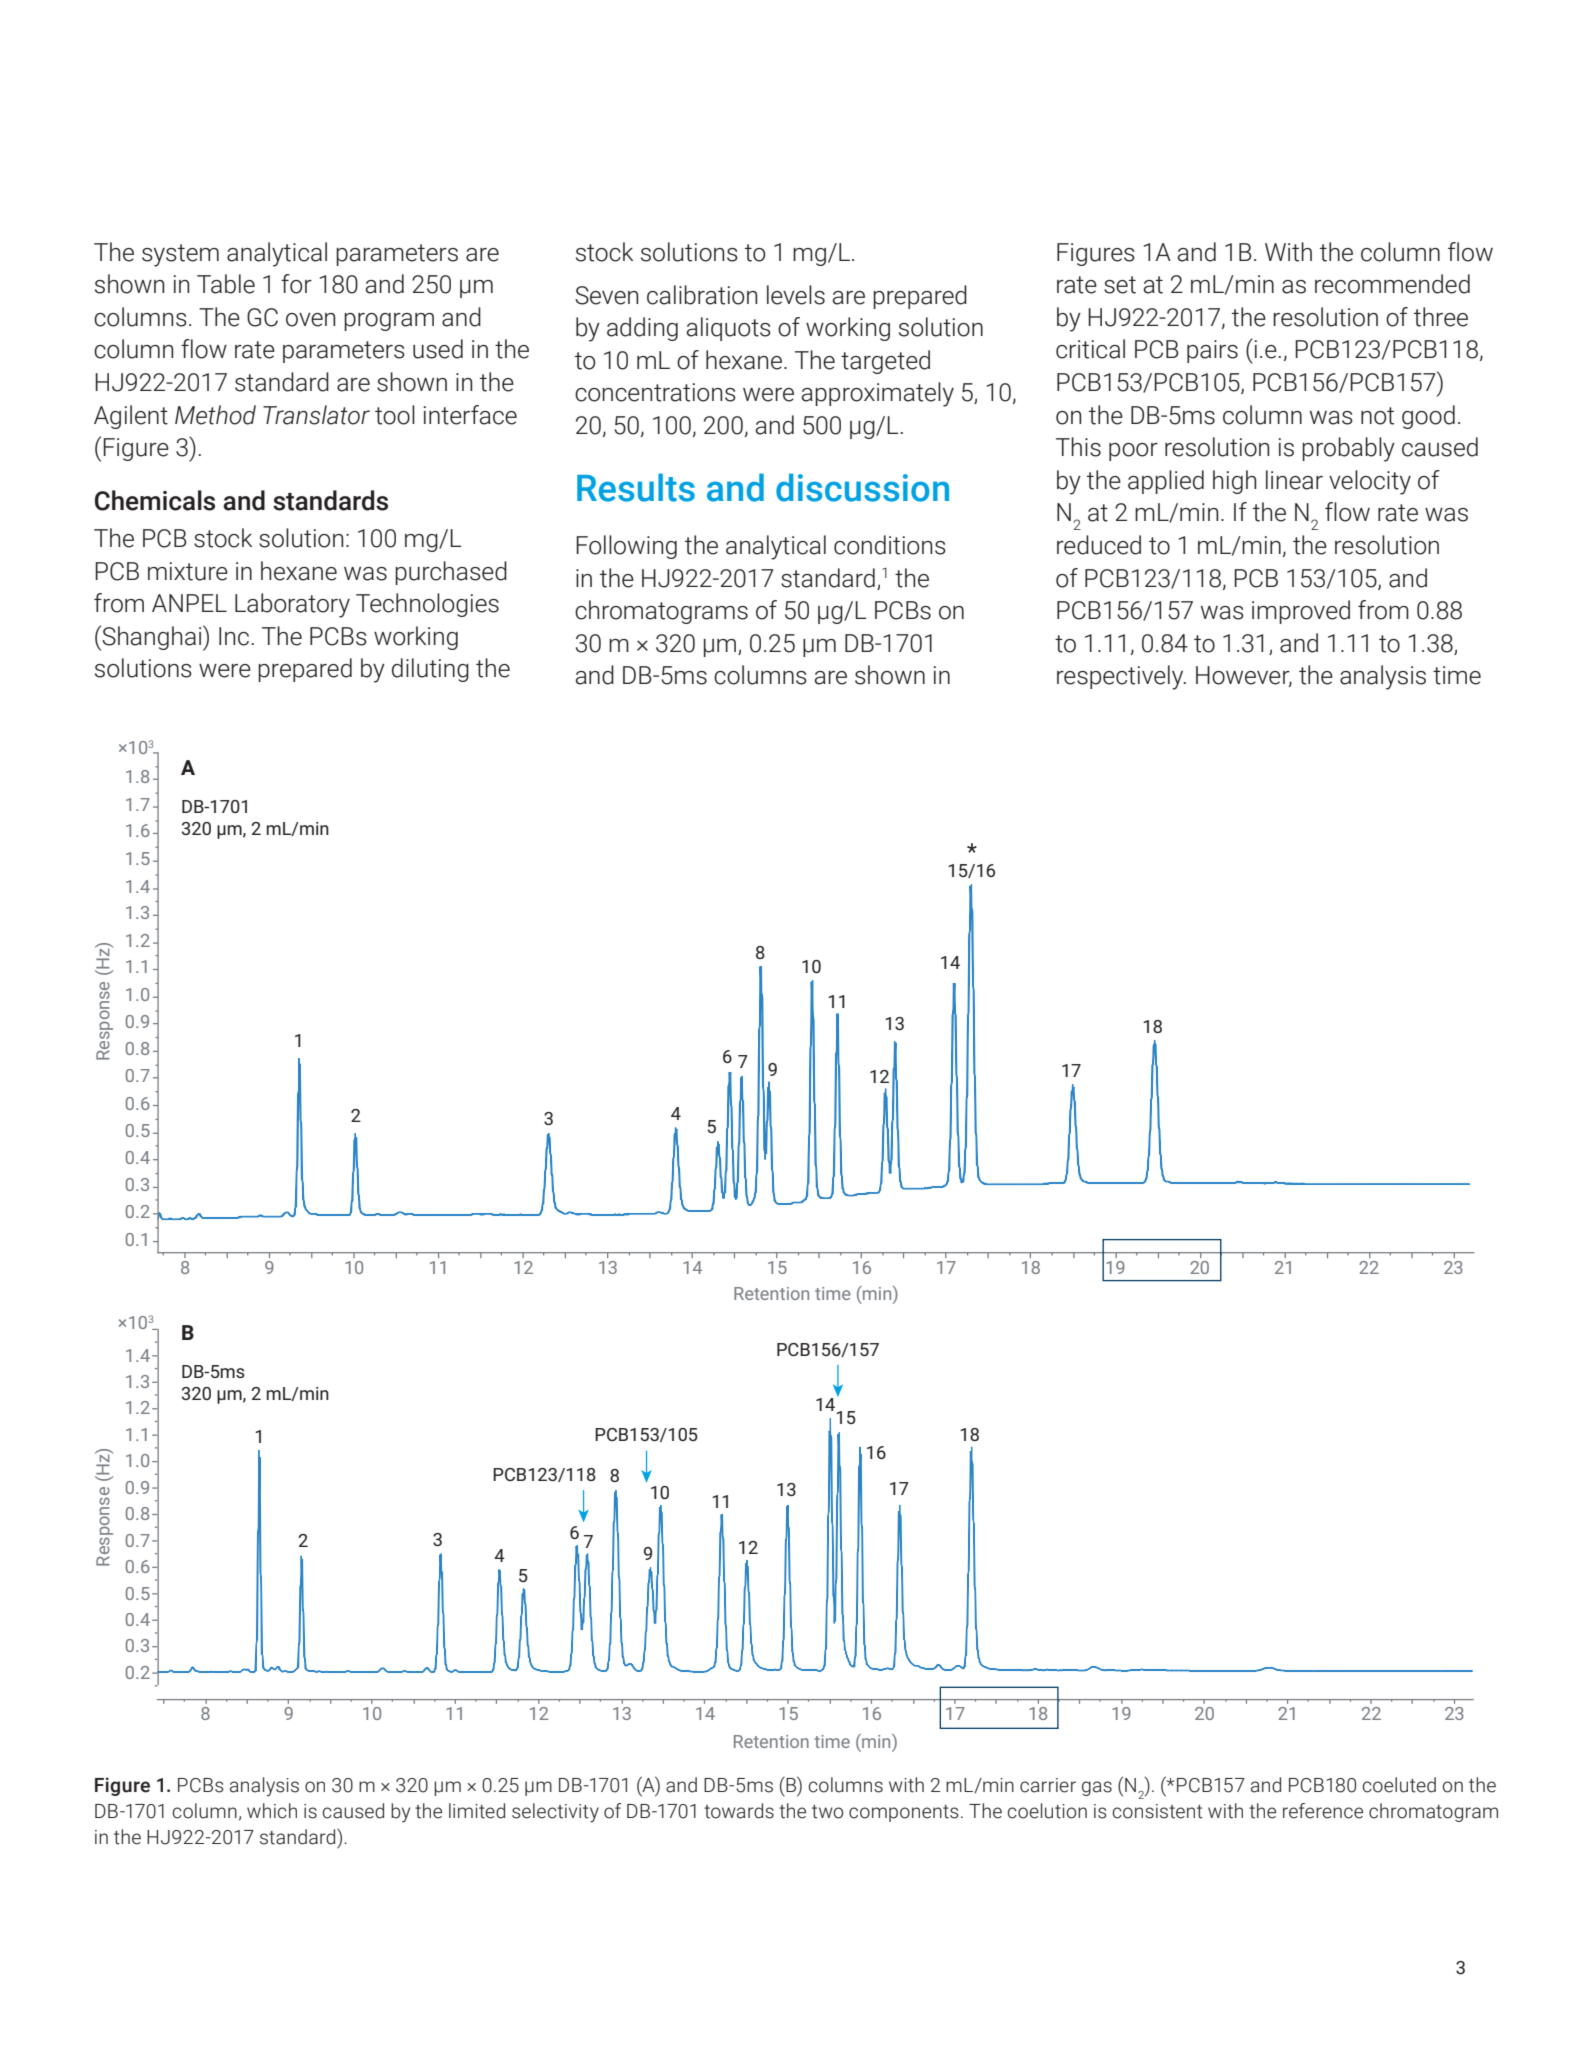  I want to click on which, so click(272, 1811).
